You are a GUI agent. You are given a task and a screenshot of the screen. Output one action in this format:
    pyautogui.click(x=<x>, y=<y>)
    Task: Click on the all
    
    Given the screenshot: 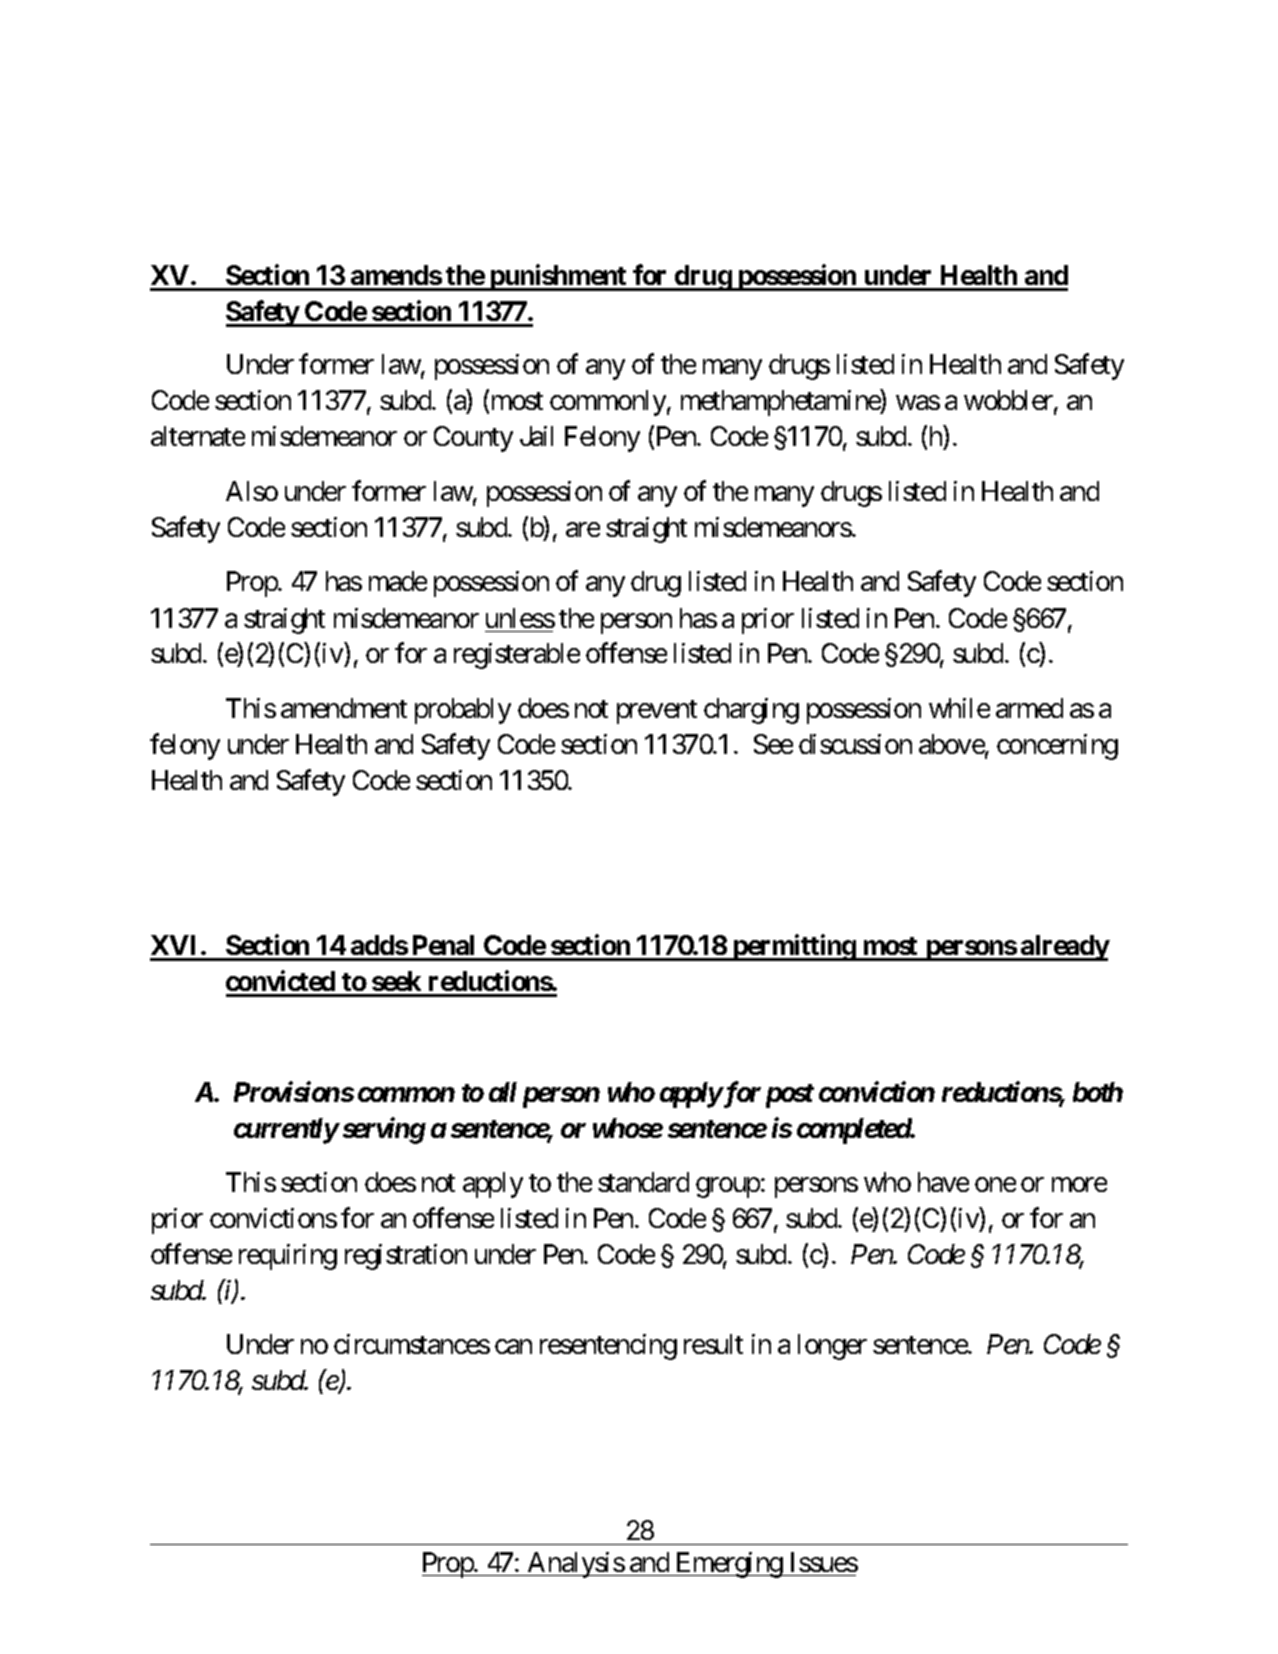 What is the action you would take?
    pyautogui.click(x=503, y=1092)
